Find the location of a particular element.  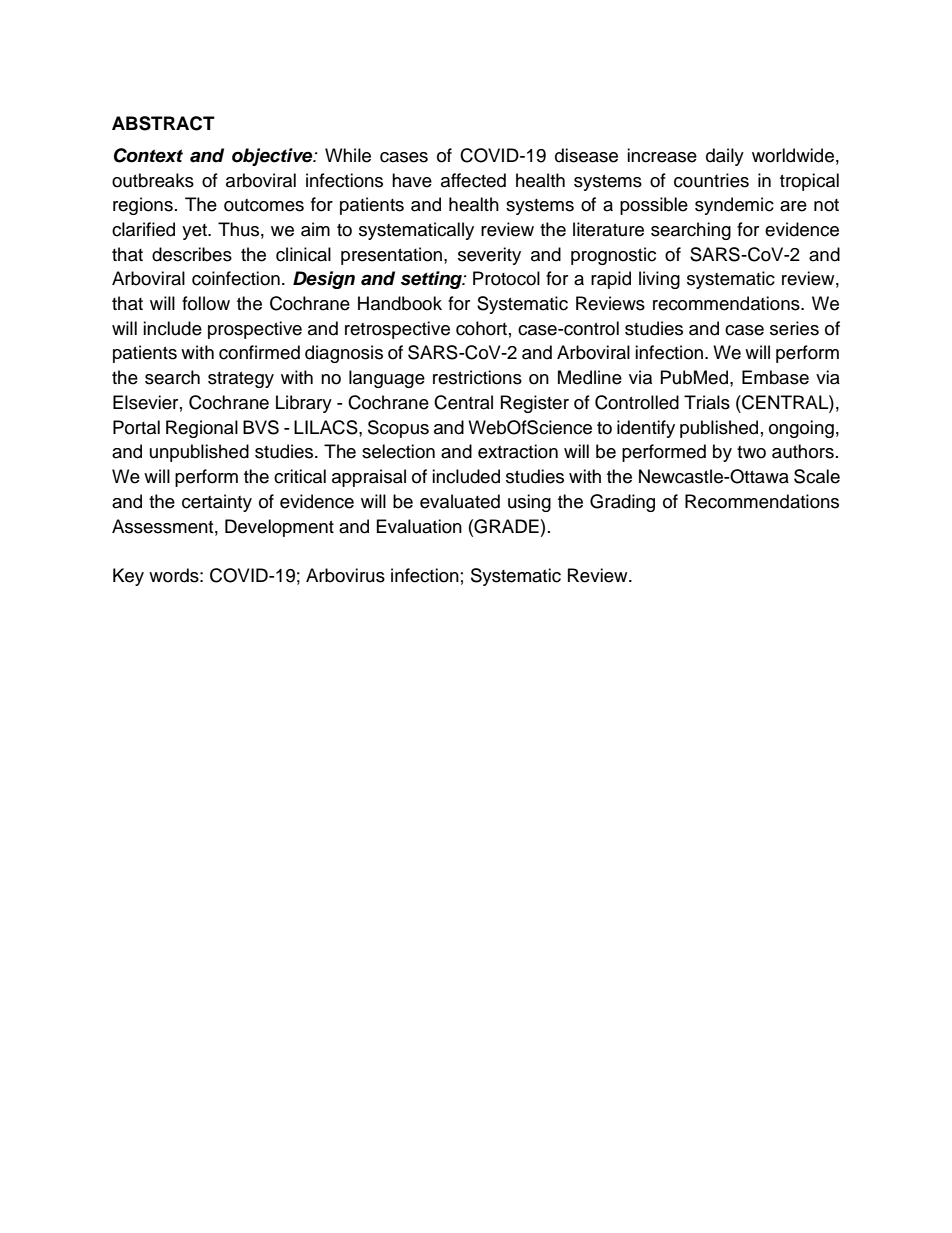

evaluated is located at coordinates (460, 501).
